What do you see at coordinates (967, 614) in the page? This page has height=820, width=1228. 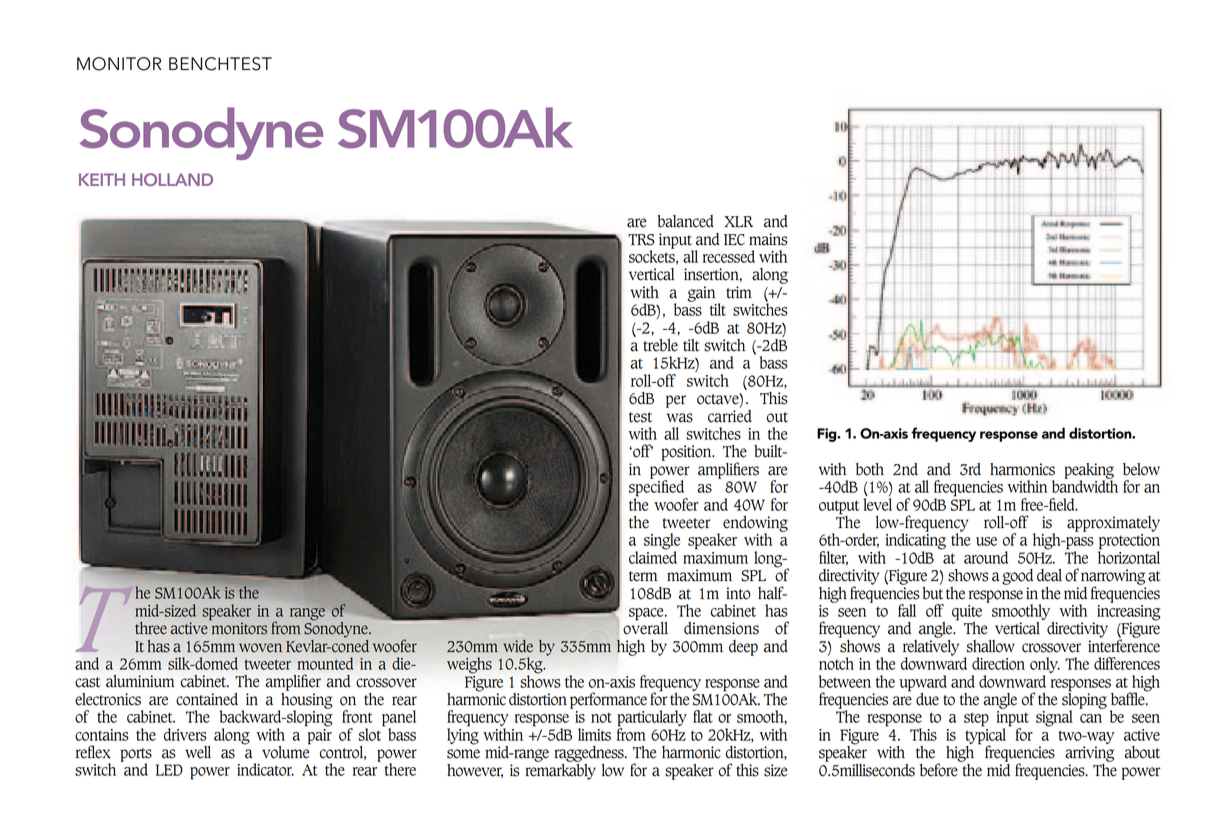 I see `quite` at bounding box center [967, 614].
